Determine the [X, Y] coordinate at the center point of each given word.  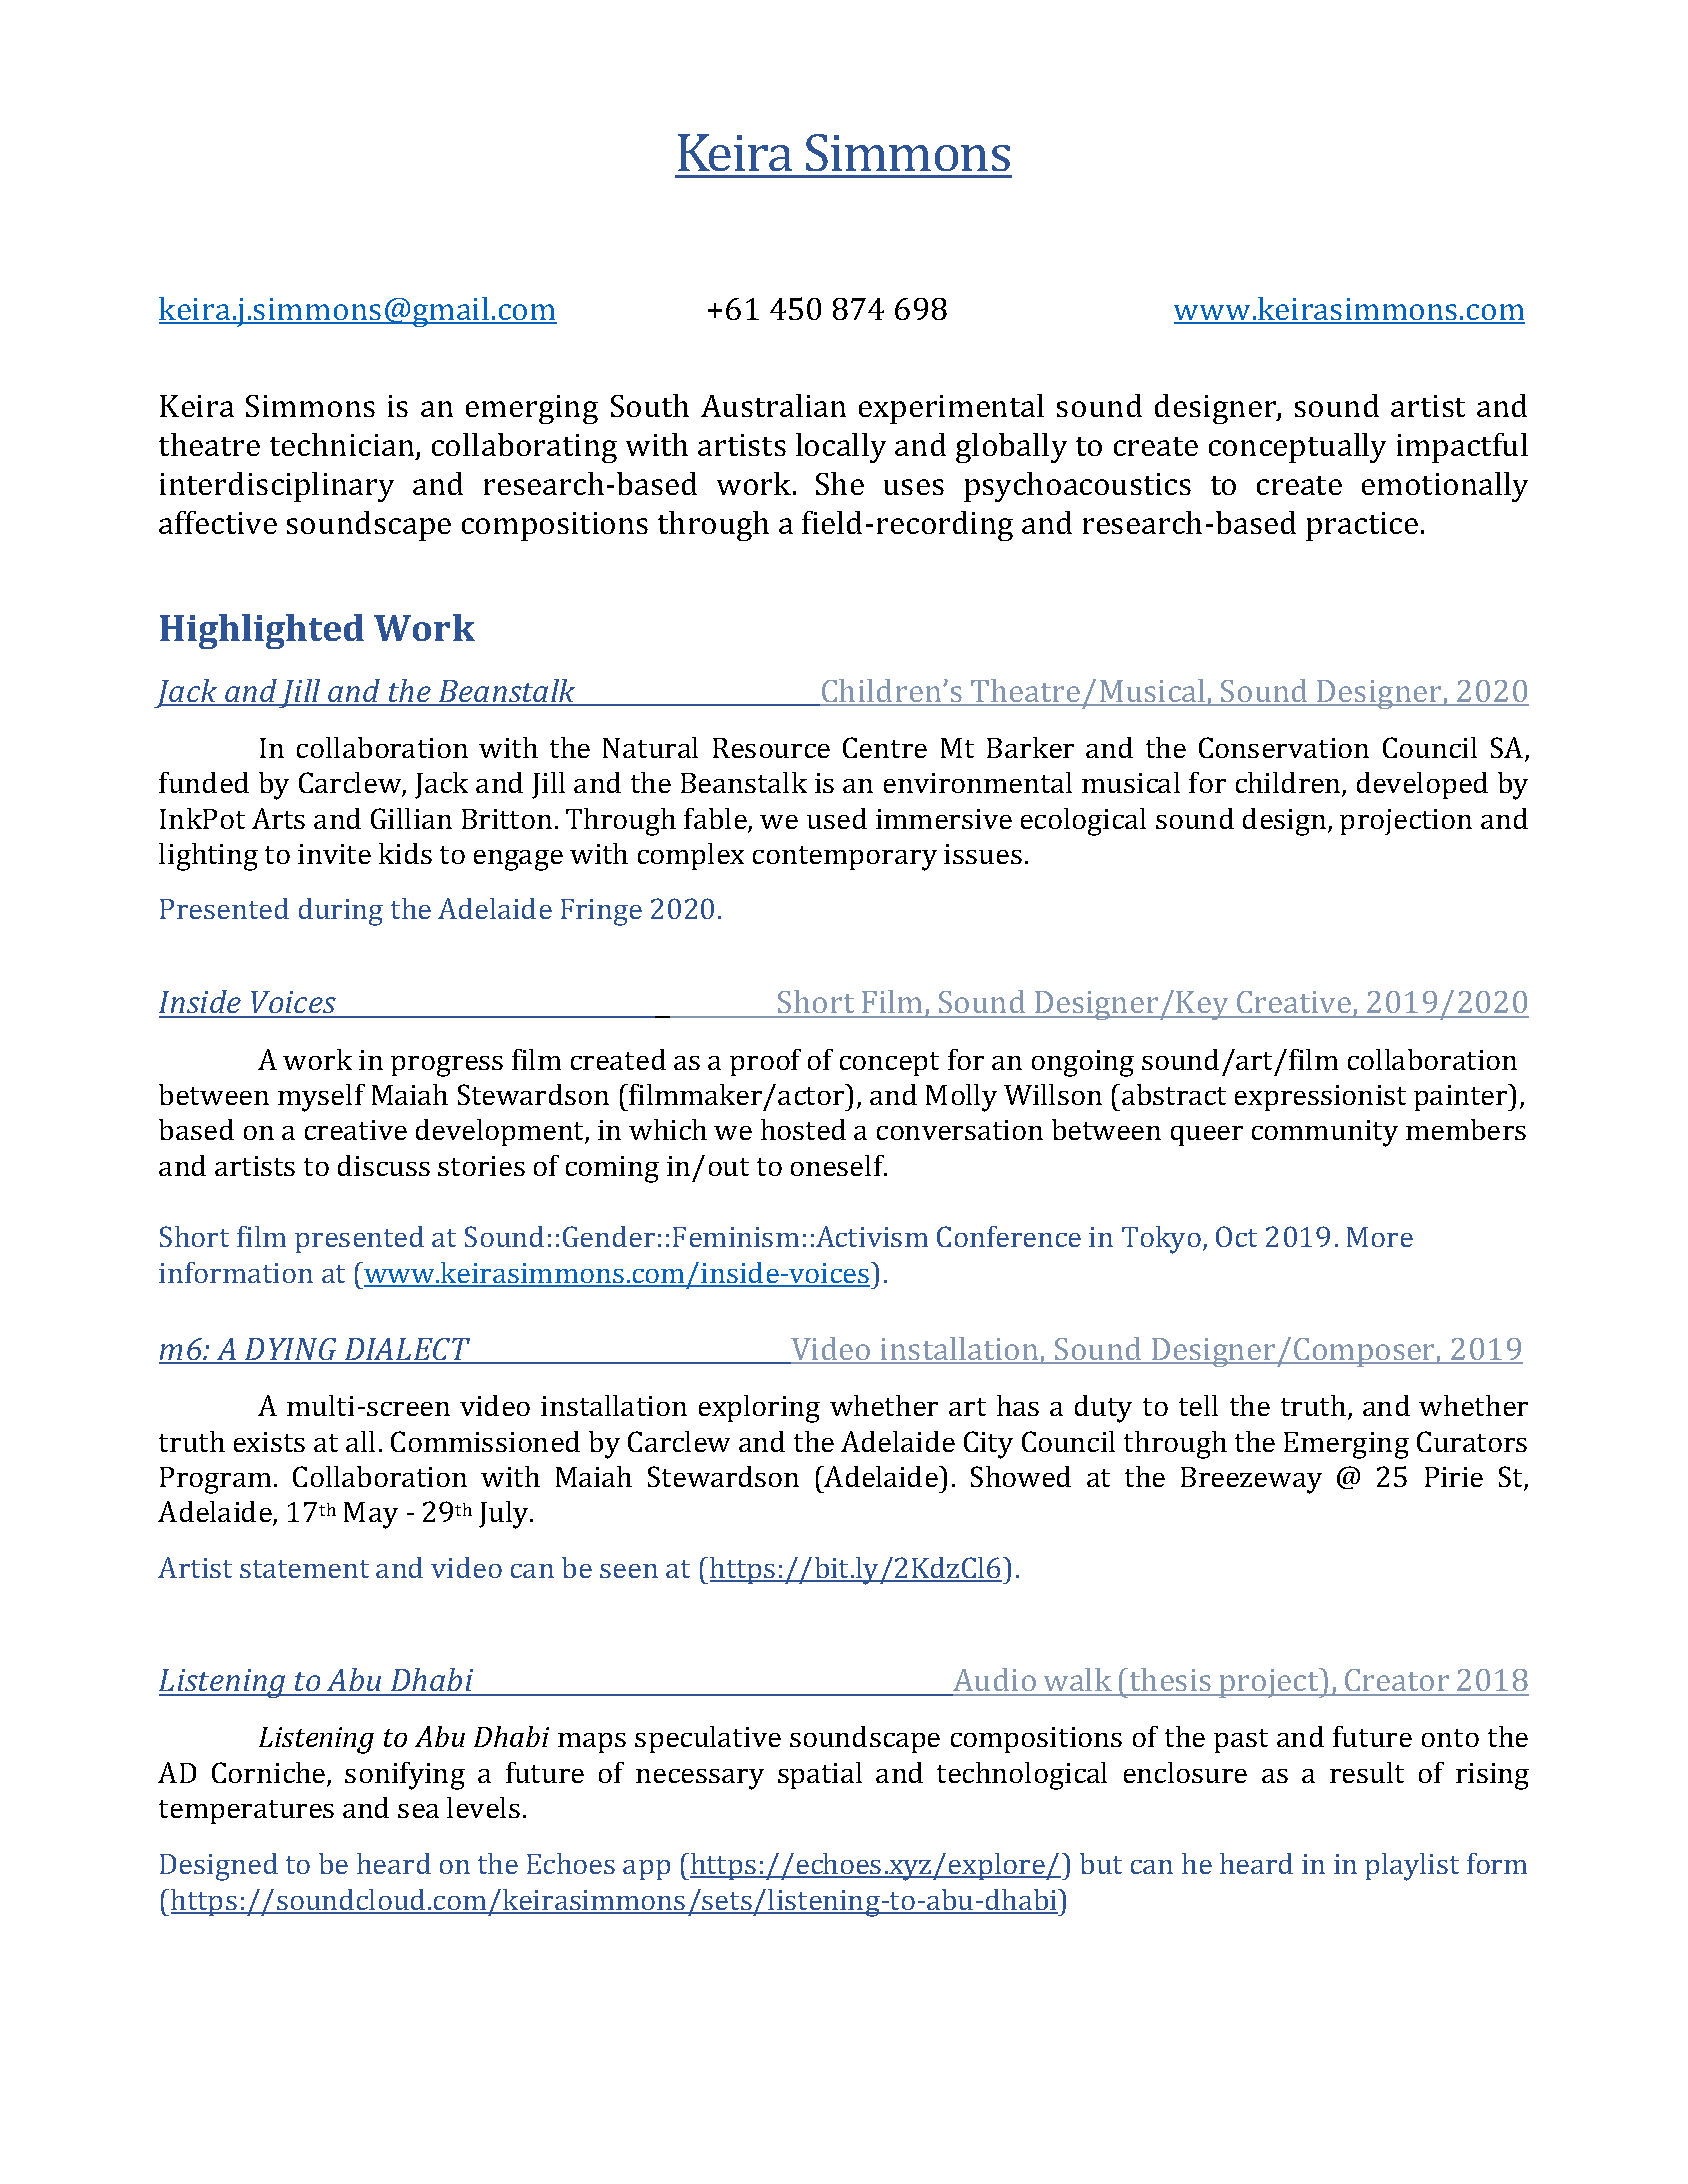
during [341, 912]
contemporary [845, 858]
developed [1422, 785]
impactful [1462, 448]
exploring [759, 1409]
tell [1198, 1405]
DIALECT [407, 1350]
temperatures [246, 1812]
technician [343, 446]
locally [841, 448]
